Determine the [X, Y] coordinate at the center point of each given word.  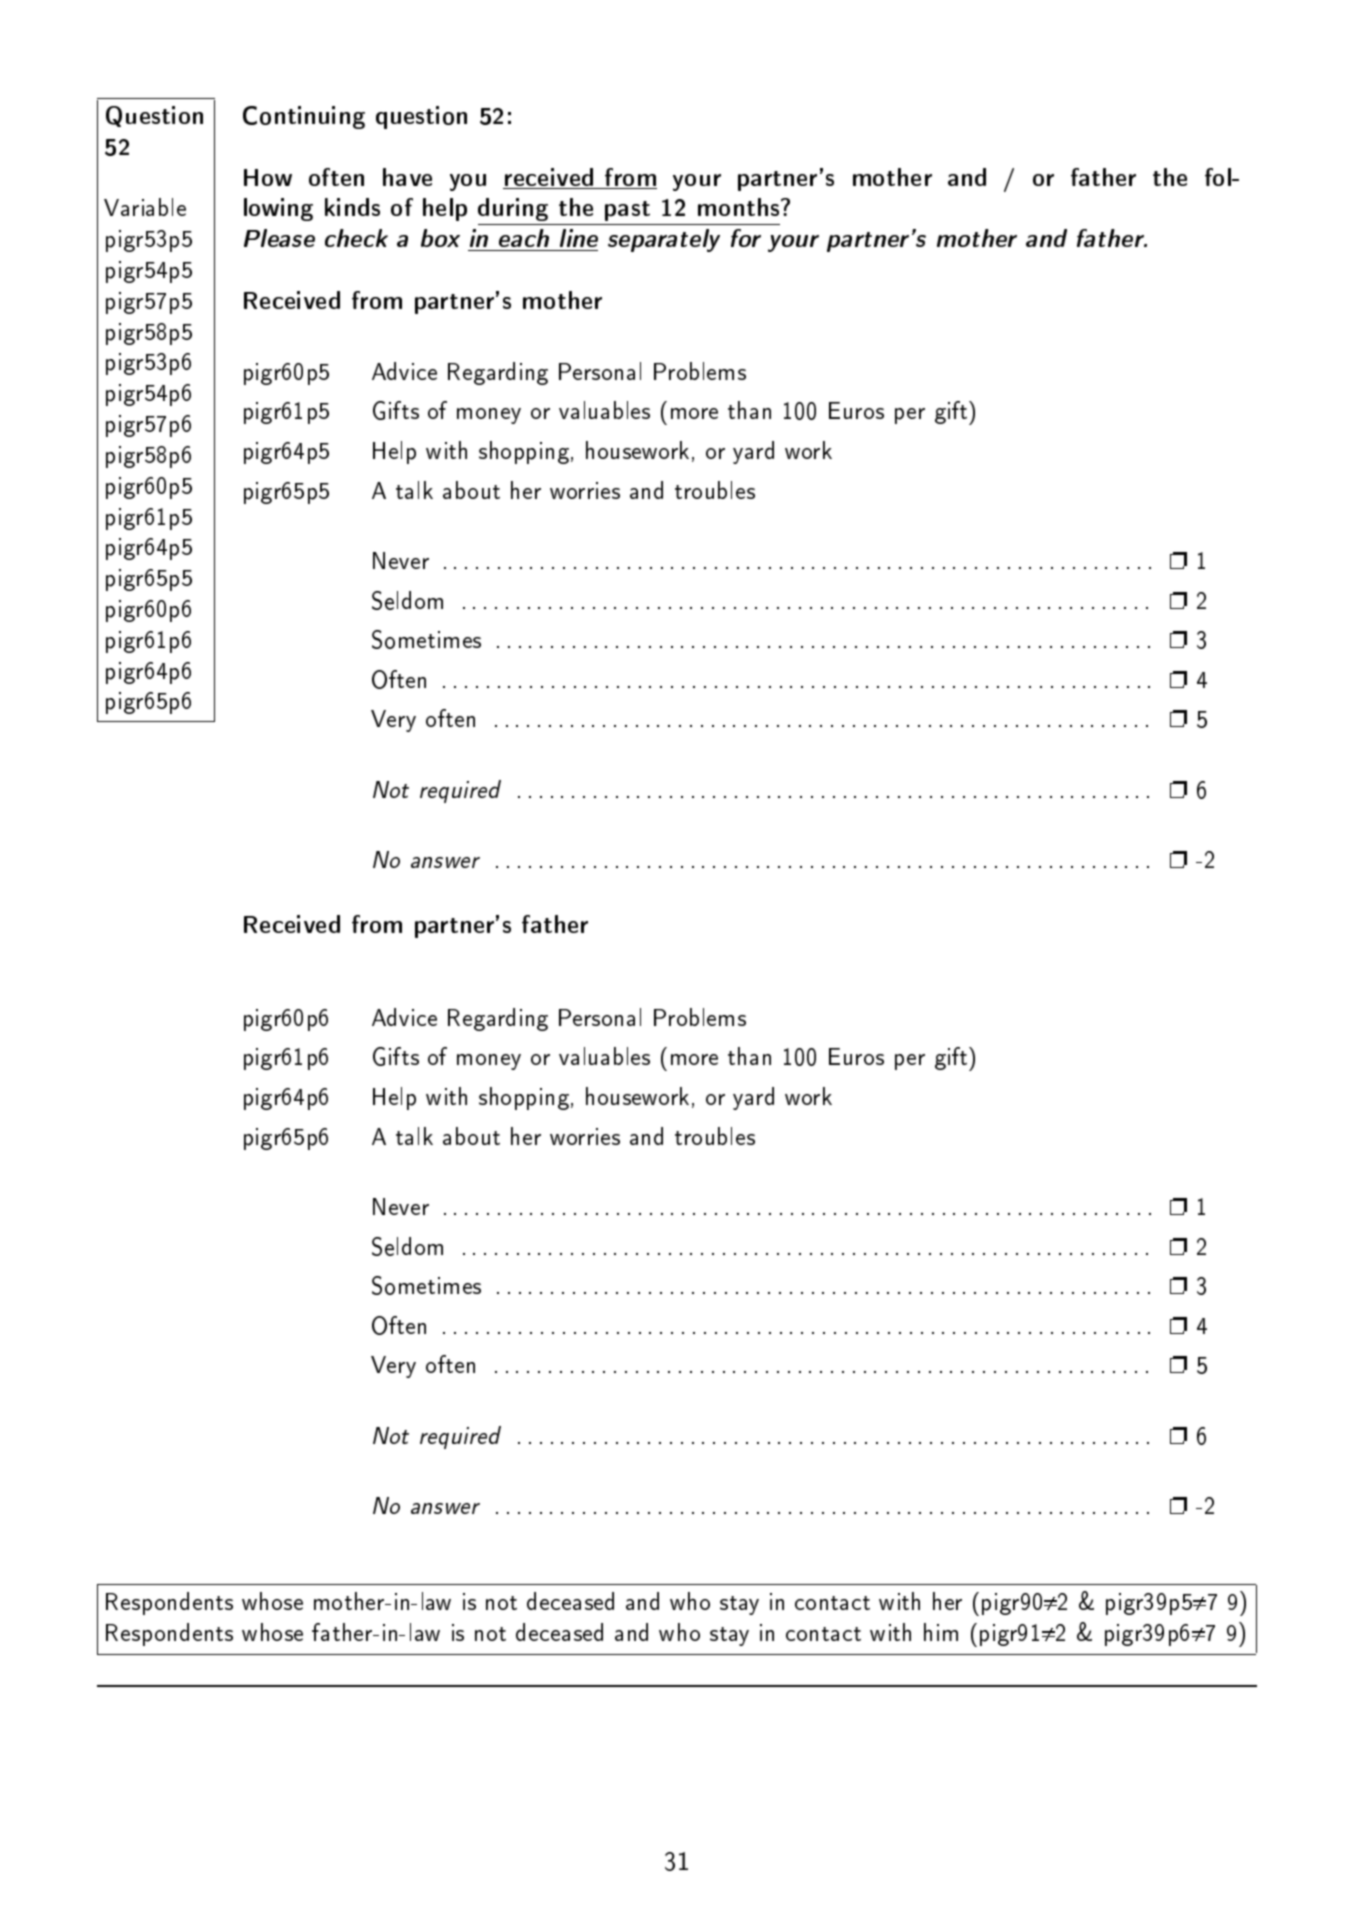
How [268, 177]
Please [279, 238]
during [513, 209]
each [524, 238]
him [941, 1632]
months [740, 207]
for [746, 238]
